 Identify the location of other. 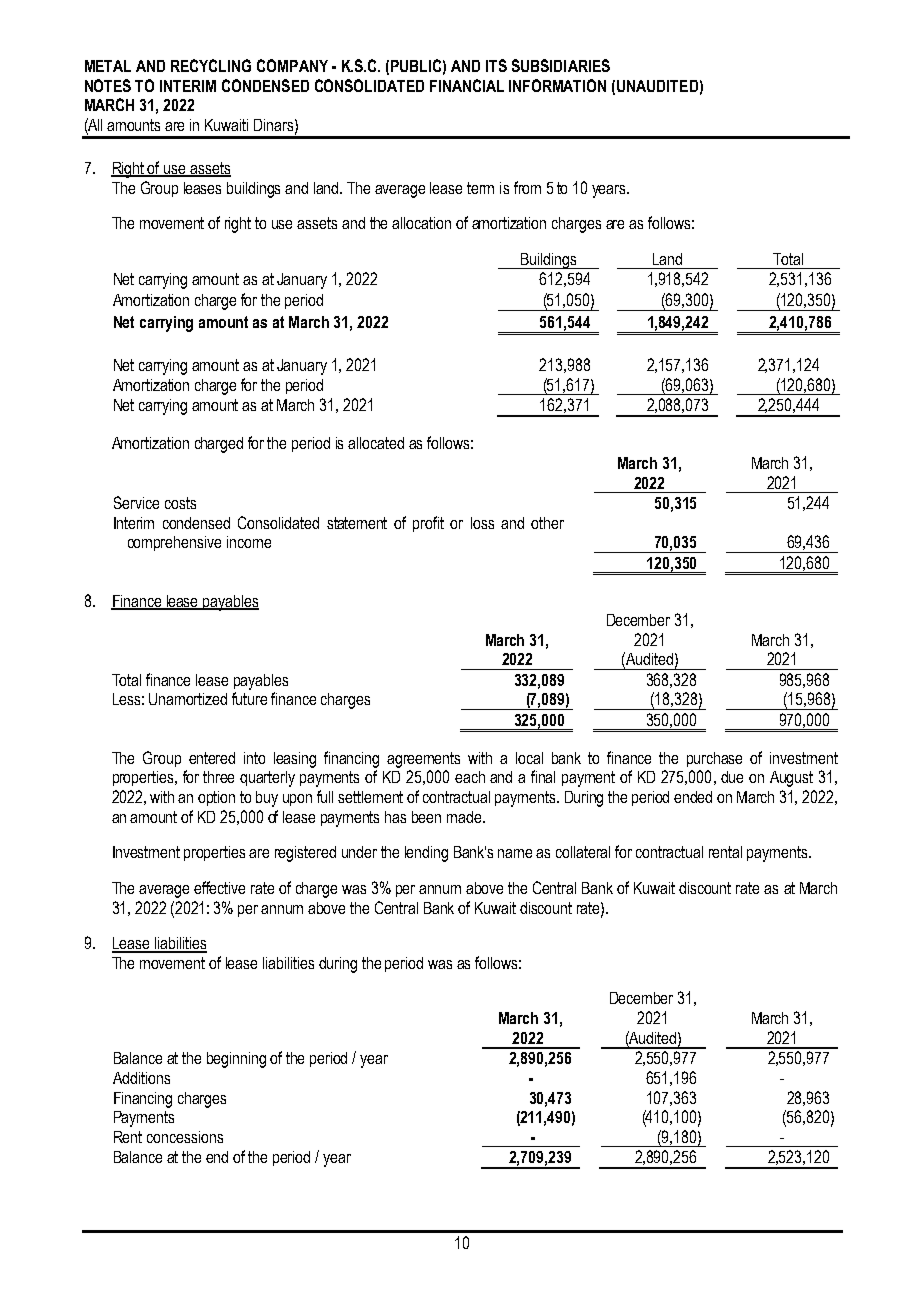
(547, 523).
